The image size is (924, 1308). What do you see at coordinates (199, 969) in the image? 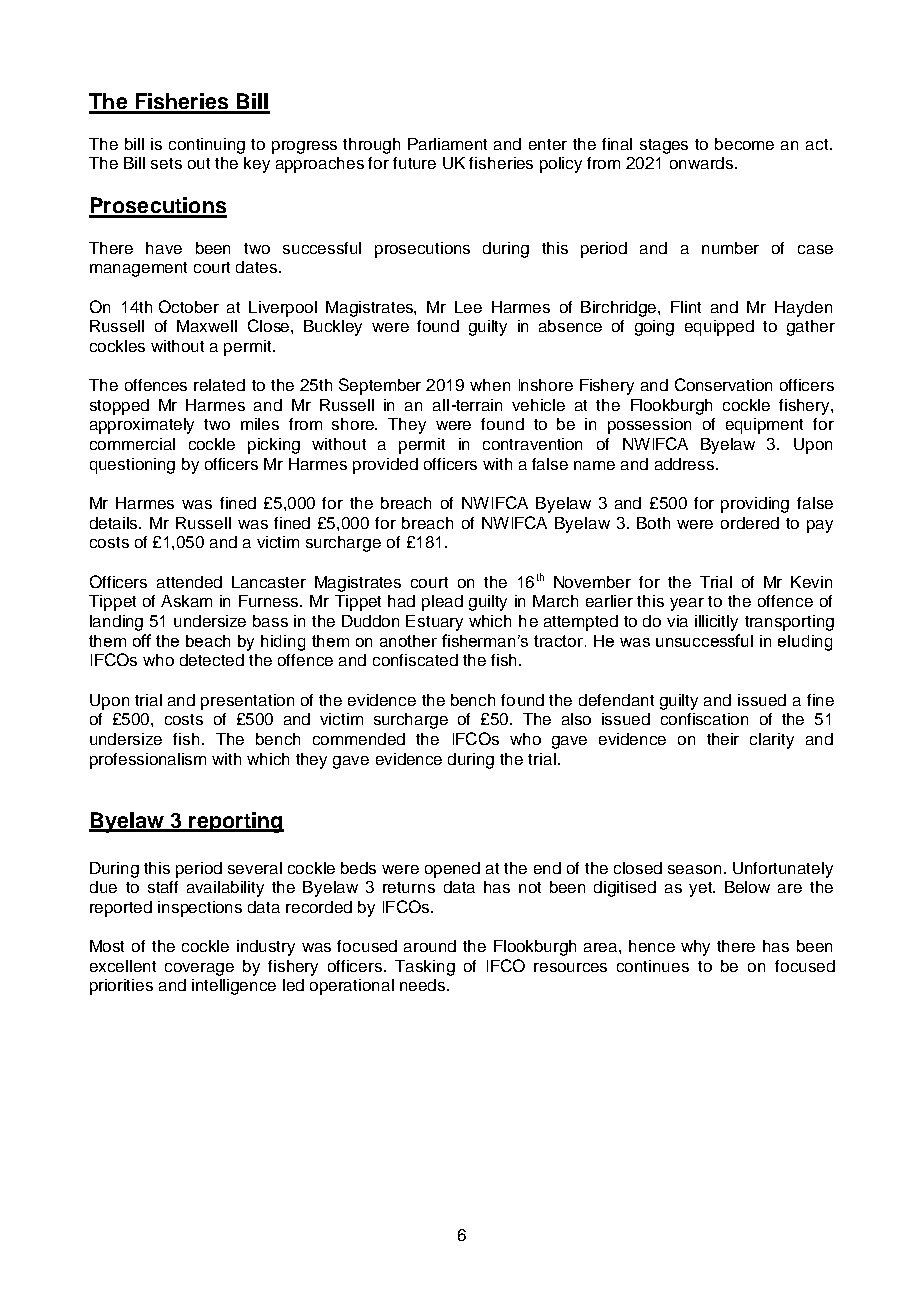
I see `coverage` at bounding box center [199, 969].
